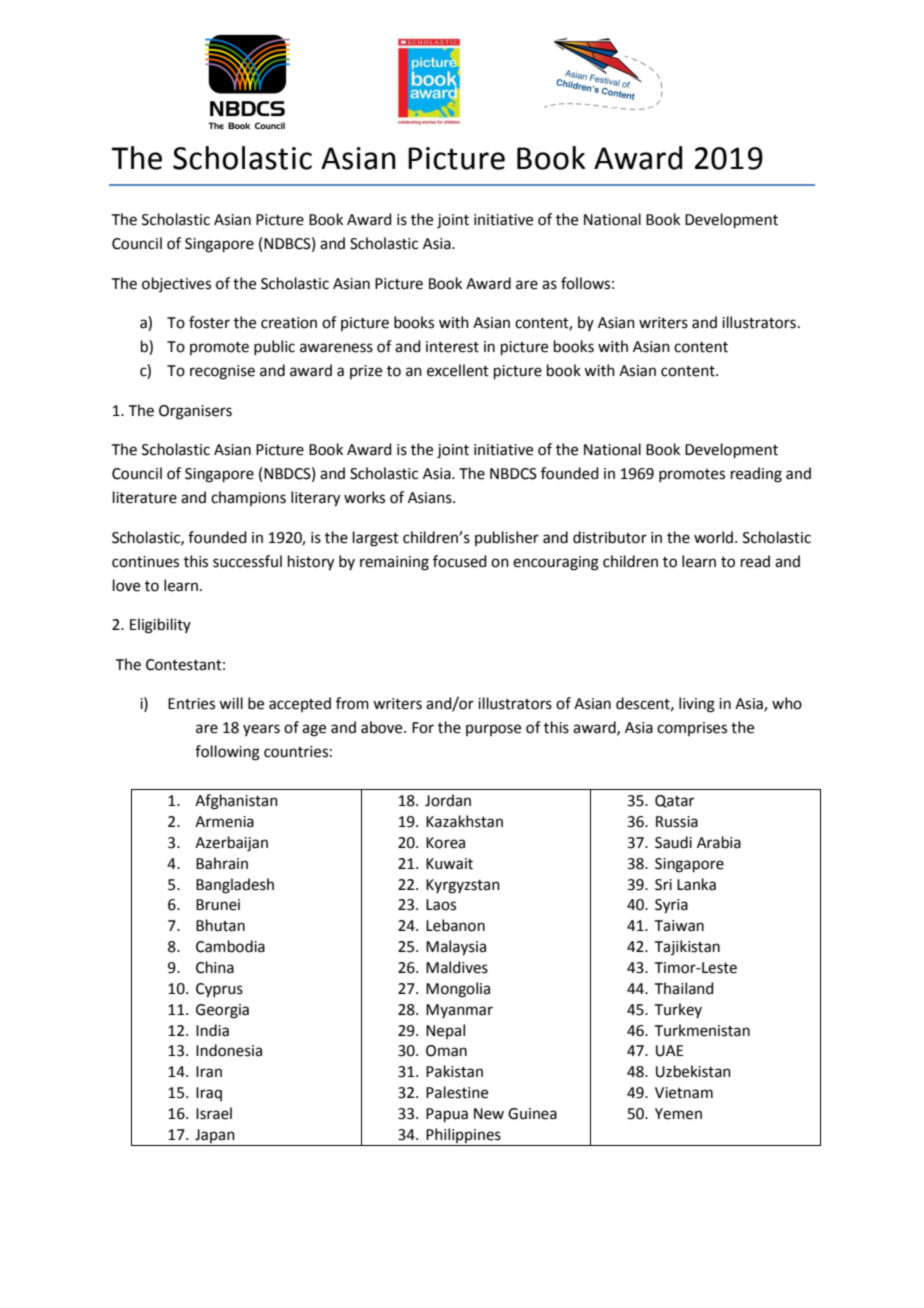 The image size is (924, 1308). Describe the element at coordinates (214, 1113) in the screenshot. I see `Israel` at that location.
